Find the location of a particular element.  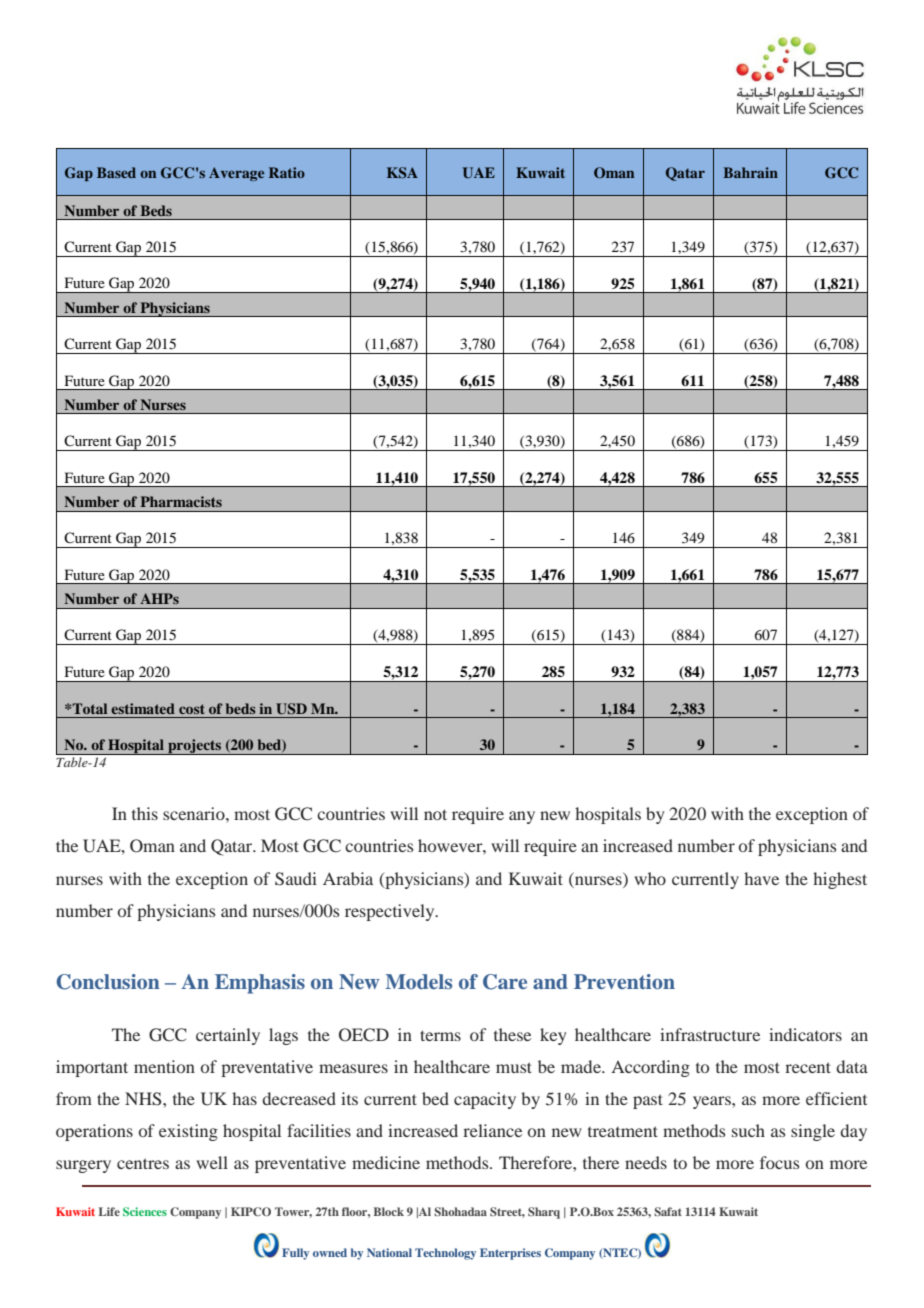

highest is located at coordinates (840, 880).
